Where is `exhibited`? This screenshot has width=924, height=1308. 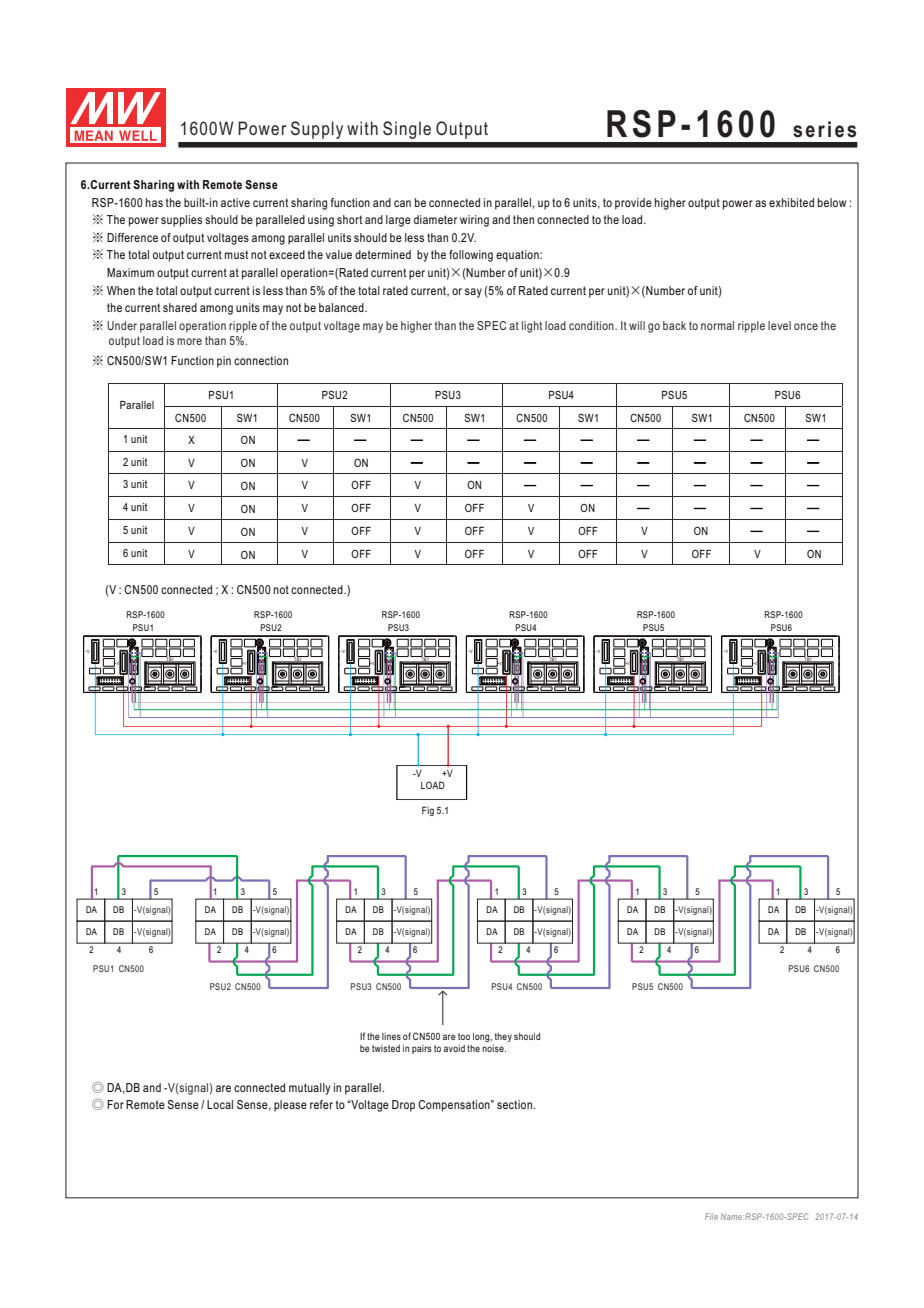
exhibited is located at coordinates (791, 202).
